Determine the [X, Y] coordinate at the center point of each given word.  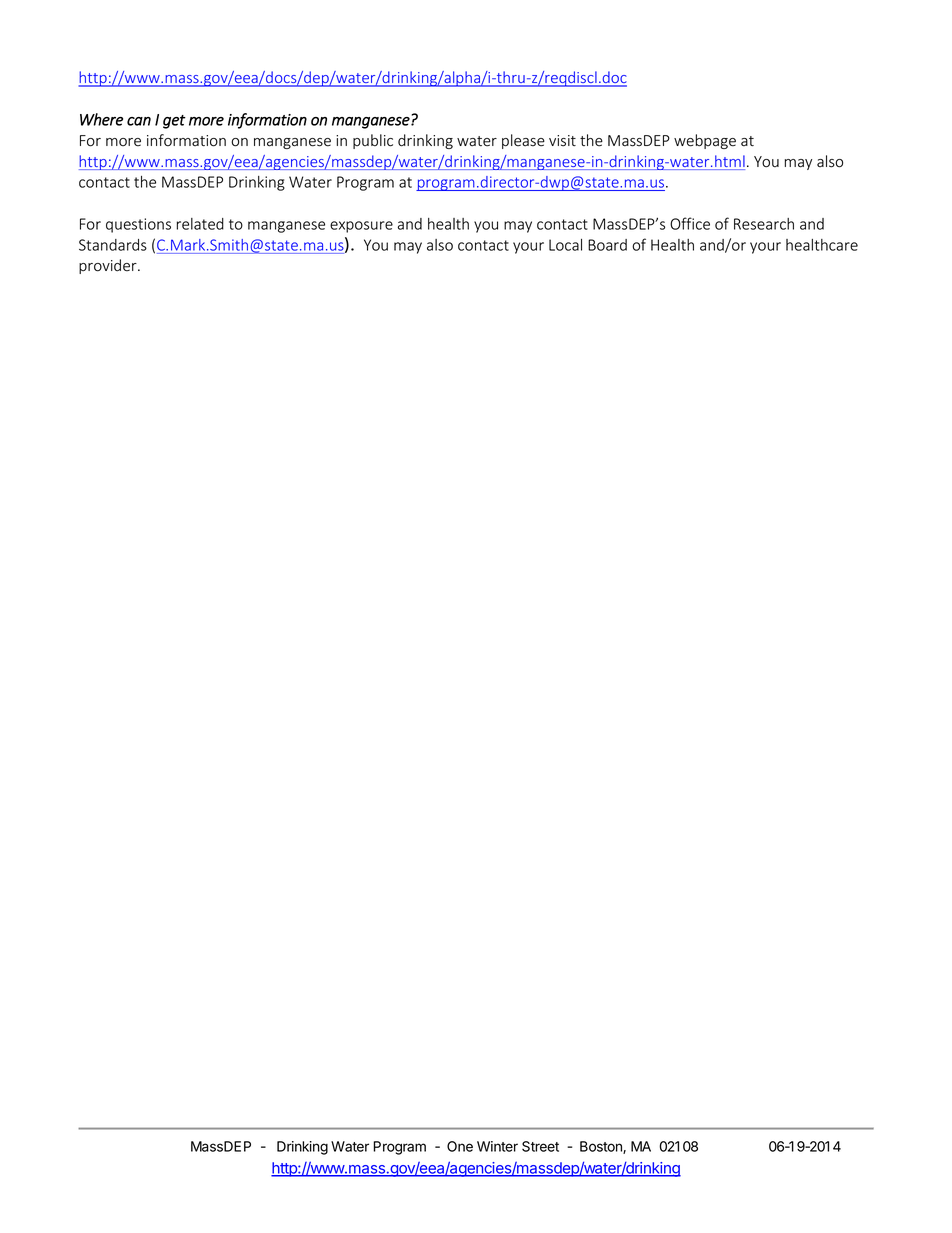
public [373, 141]
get [174, 122]
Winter [497, 1146]
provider [109, 266]
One [460, 1146]
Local [565, 245]
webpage [705, 141]
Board [607, 245]
